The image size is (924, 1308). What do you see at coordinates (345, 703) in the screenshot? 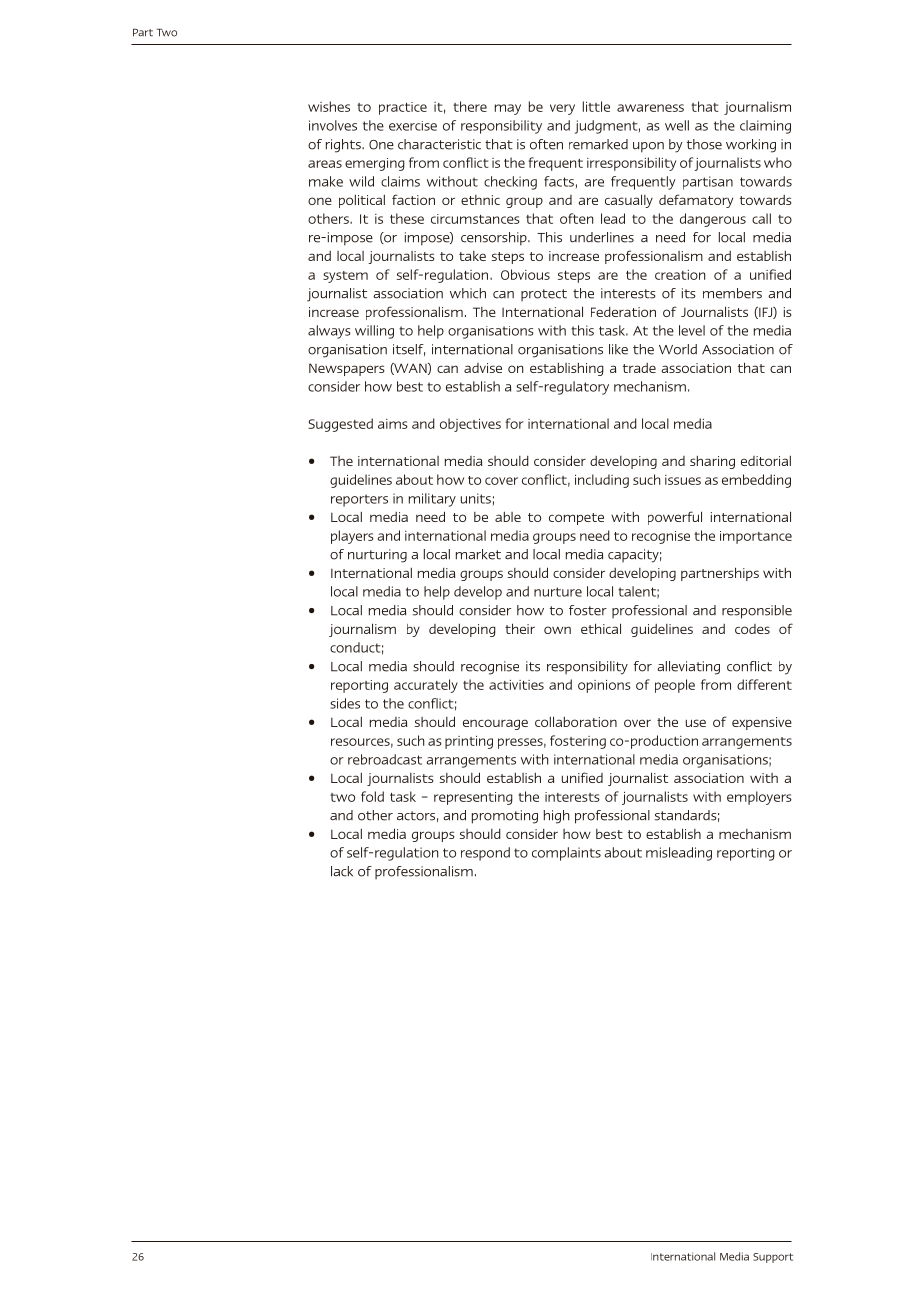
I see `sides` at bounding box center [345, 703].
